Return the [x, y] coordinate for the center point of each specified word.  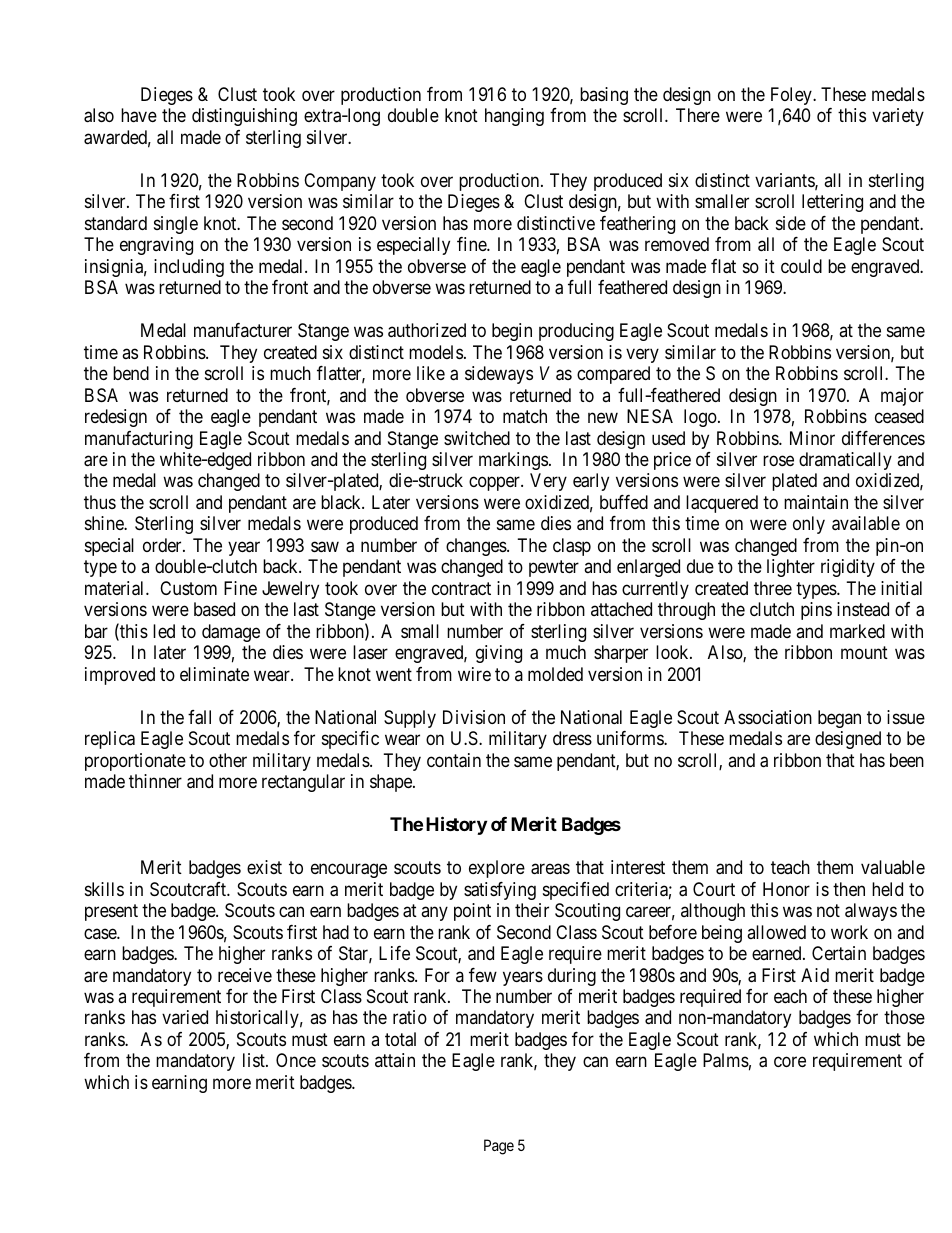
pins [816, 611]
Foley [792, 96]
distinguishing [244, 117]
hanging [514, 117]
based [214, 609]
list [255, 1060]
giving [499, 654]
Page [499, 1147]
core [790, 1062]
